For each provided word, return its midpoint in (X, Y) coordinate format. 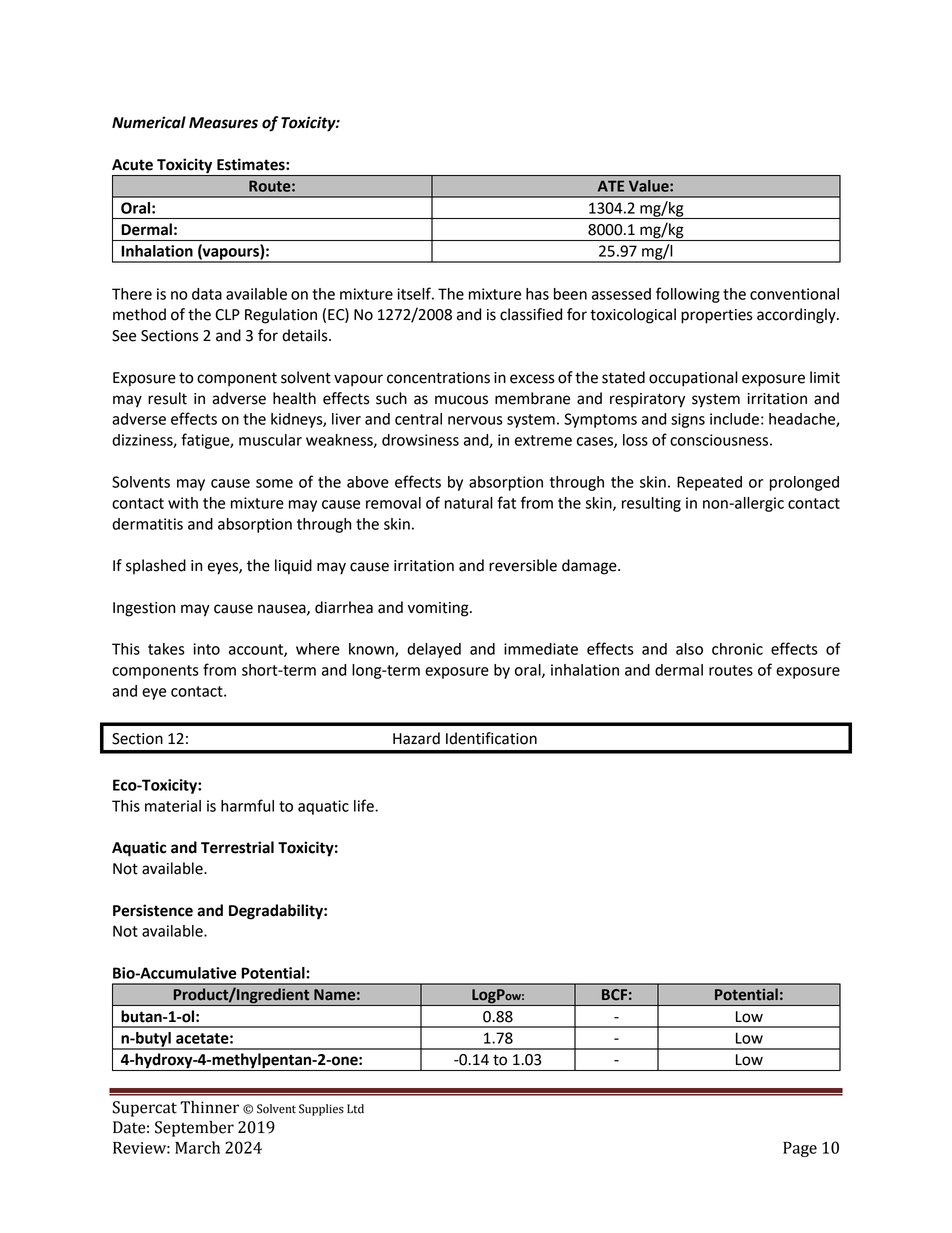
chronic (737, 649)
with (183, 503)
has (537, 294)
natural (469, 503)
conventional (794, 294)
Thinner (209, 1107)
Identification (491, 738)
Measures (223, 123)
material (173, 806)
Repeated (709, 483)
